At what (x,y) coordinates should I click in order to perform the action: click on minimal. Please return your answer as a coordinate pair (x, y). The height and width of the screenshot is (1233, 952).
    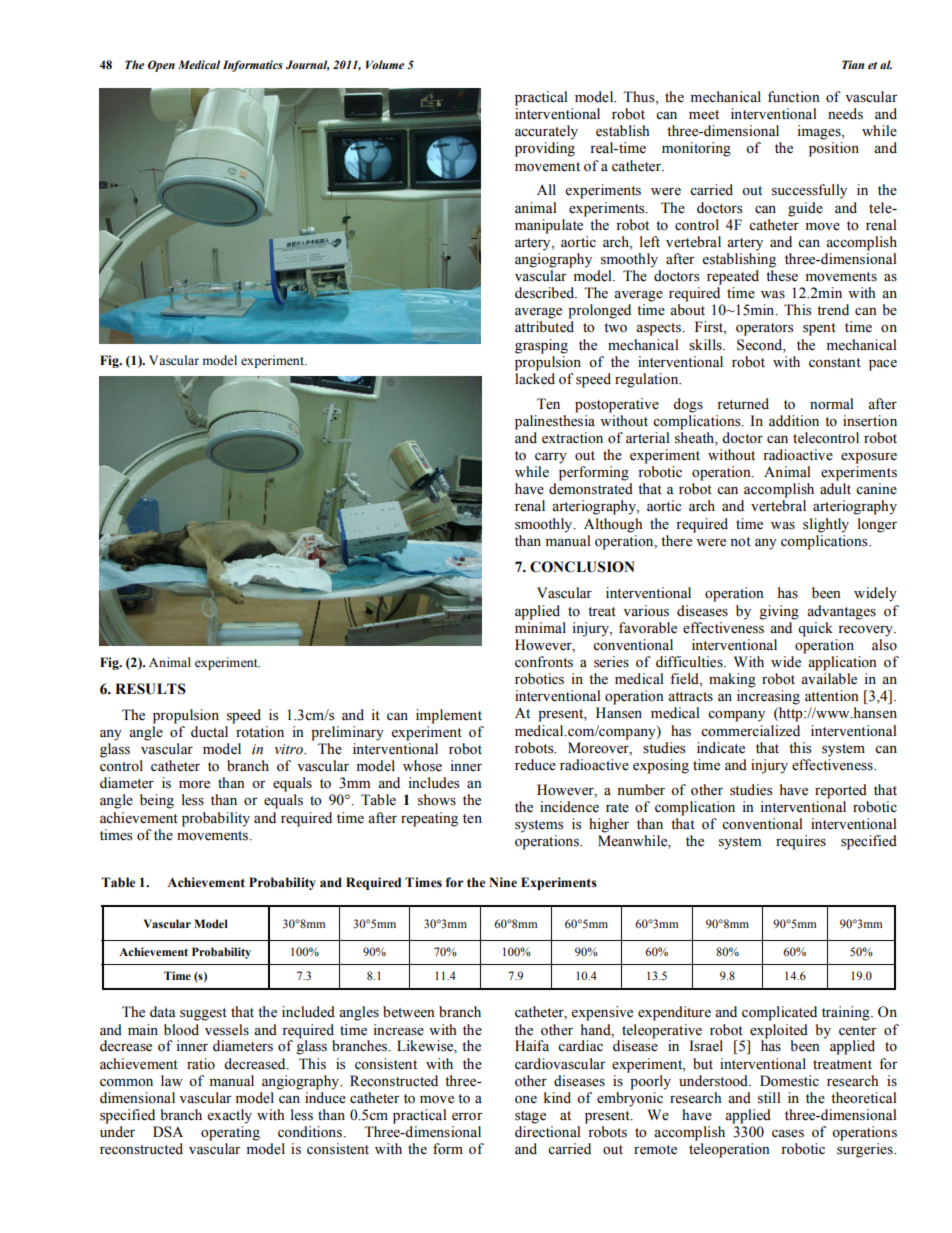
    Looking at the image, I should click on (540, 627).
